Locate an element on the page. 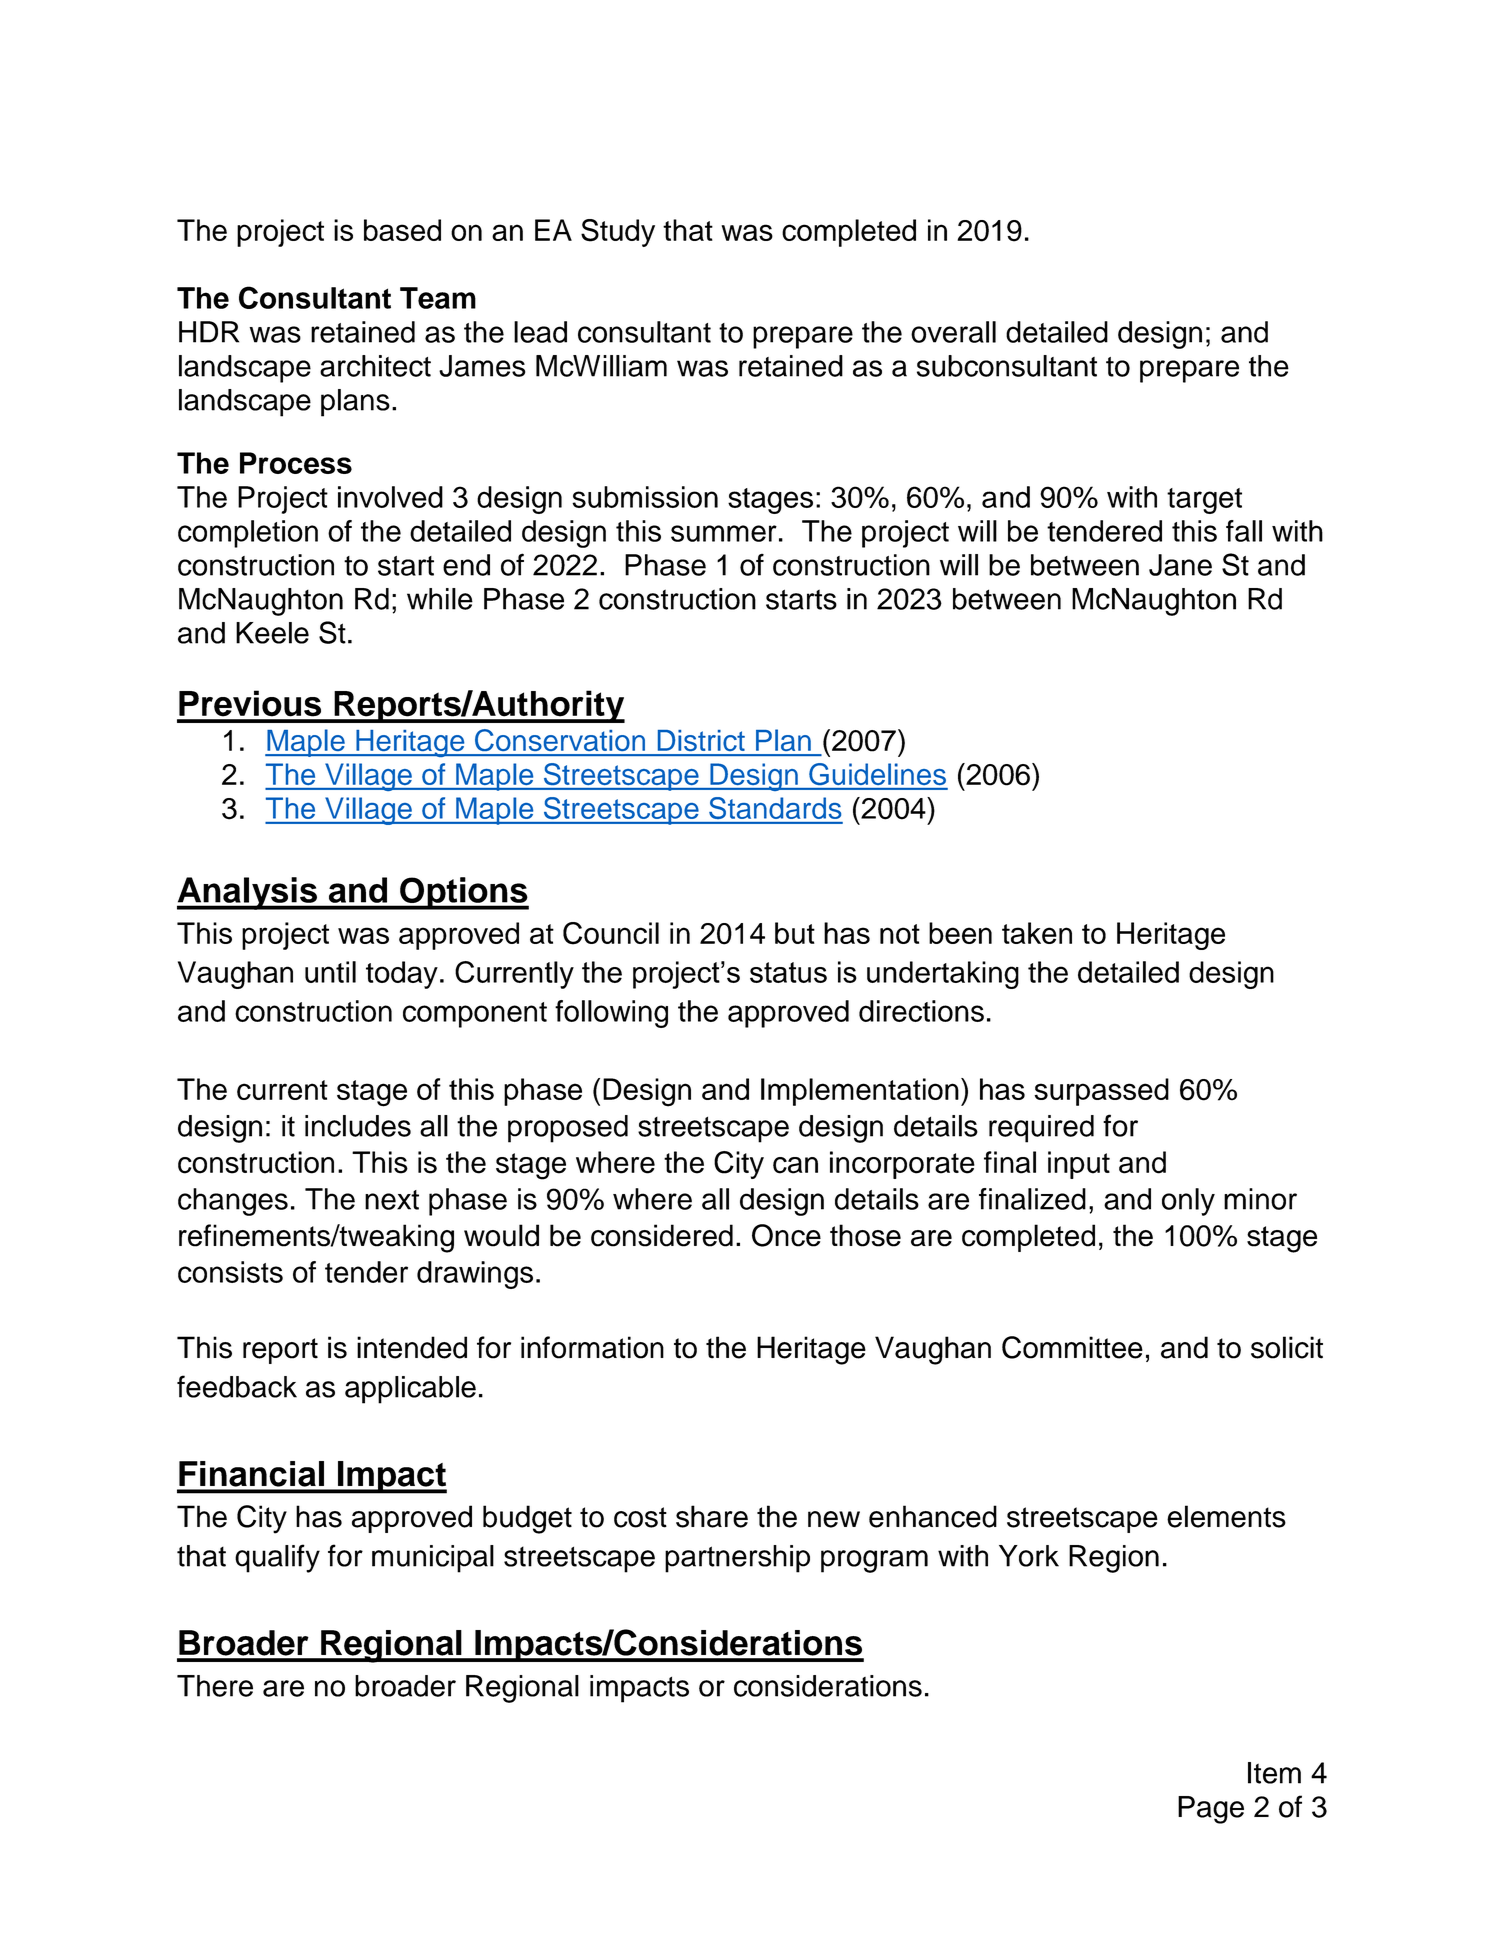 The image size is (1504, 1946). overall is located at coordinates (953, 332).
